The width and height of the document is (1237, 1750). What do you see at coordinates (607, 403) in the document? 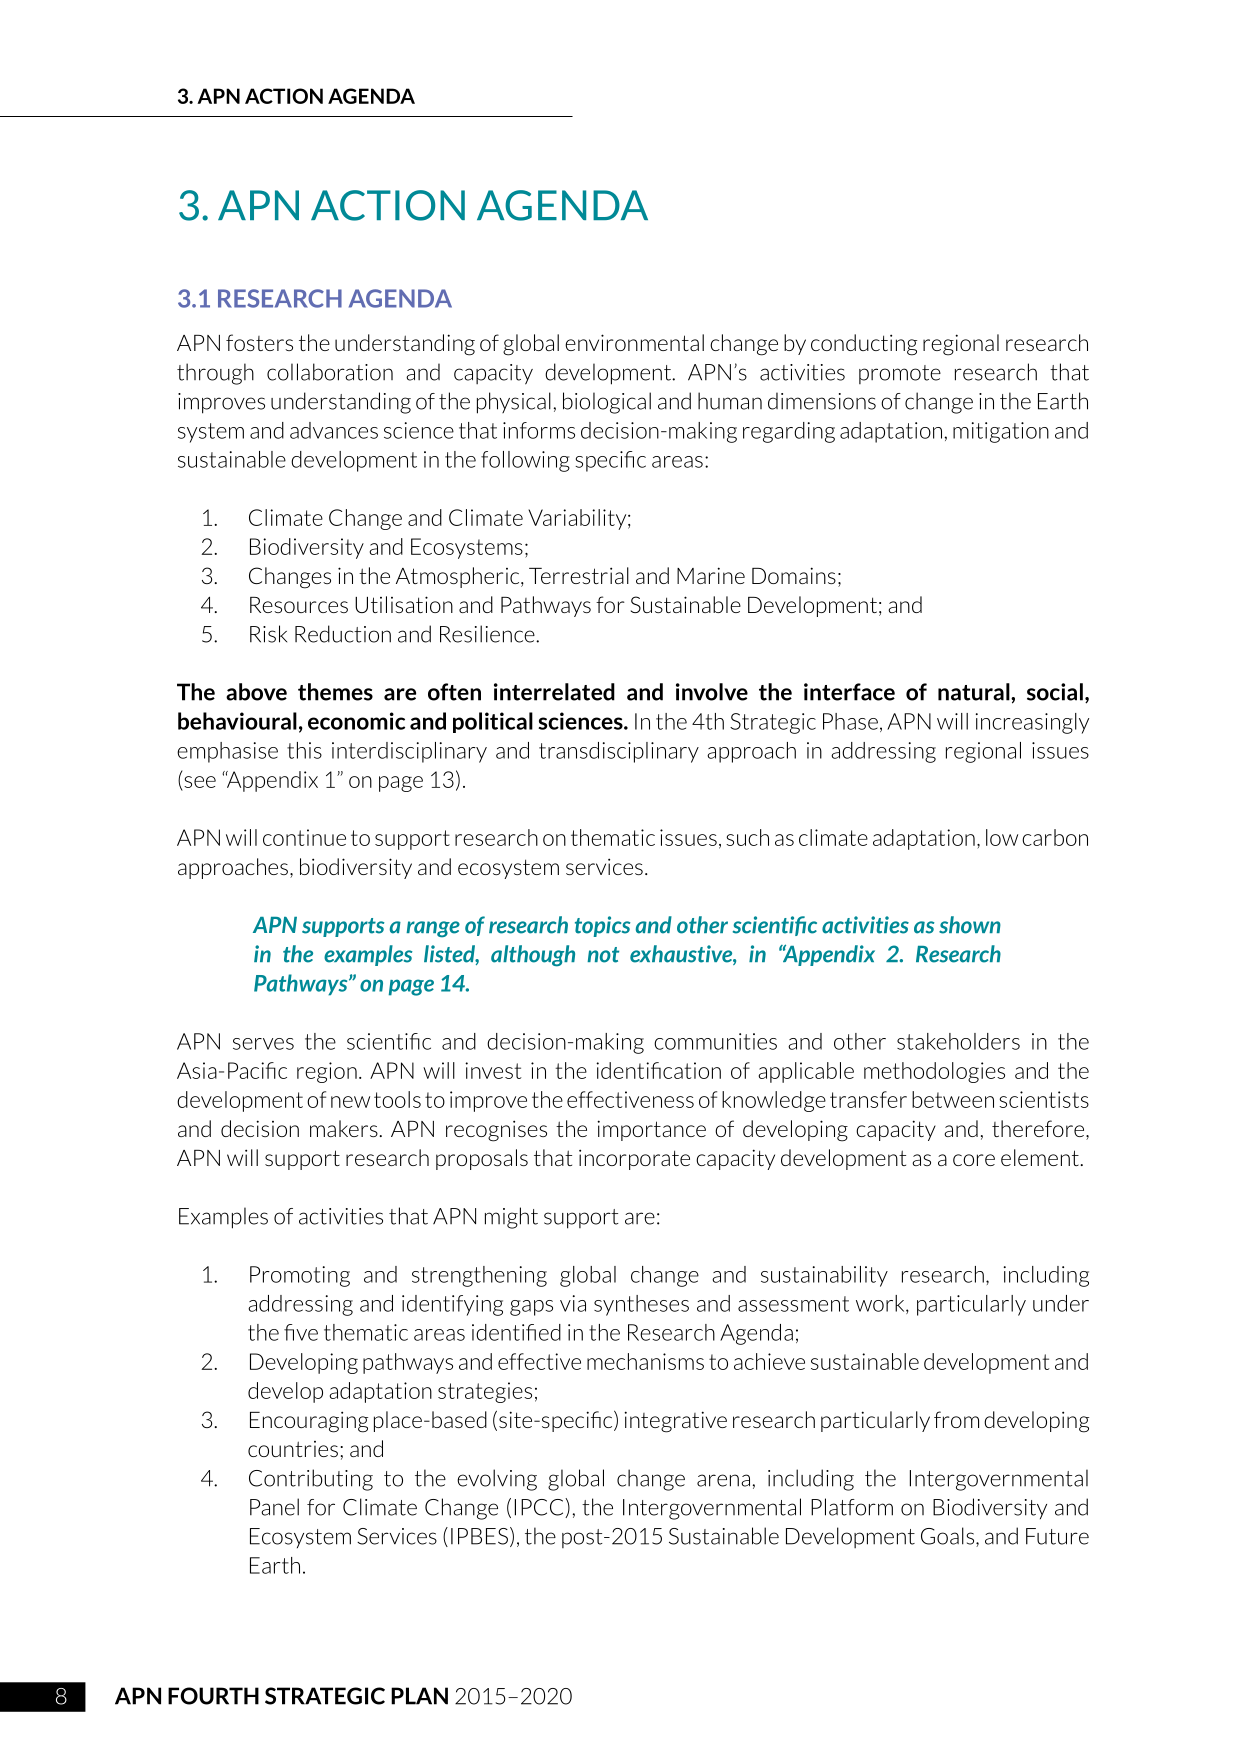
I see `biological` at bounding box center [607, 403].
